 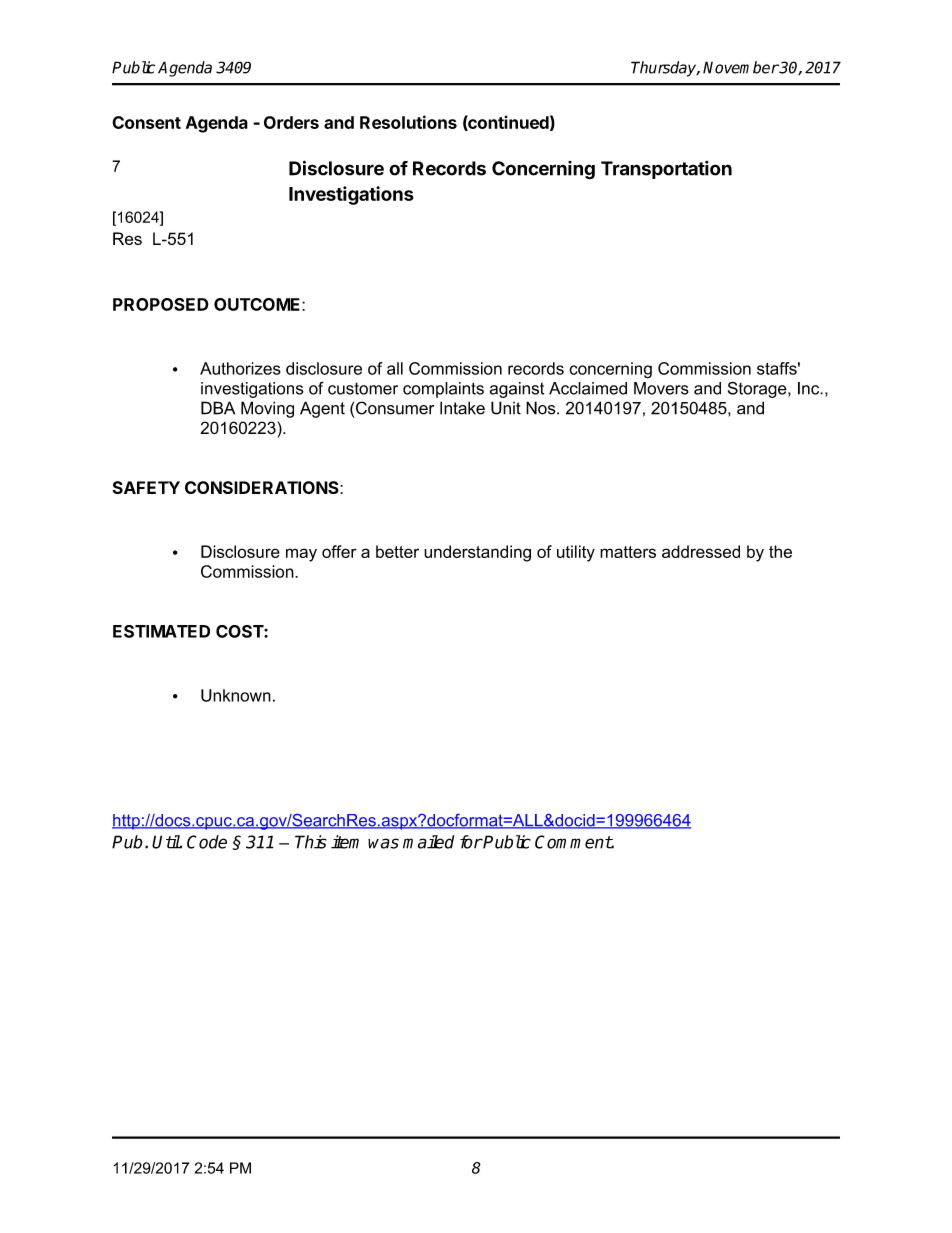 I want to click on CONSIDERATIONS, so click(x=263, y=487).
